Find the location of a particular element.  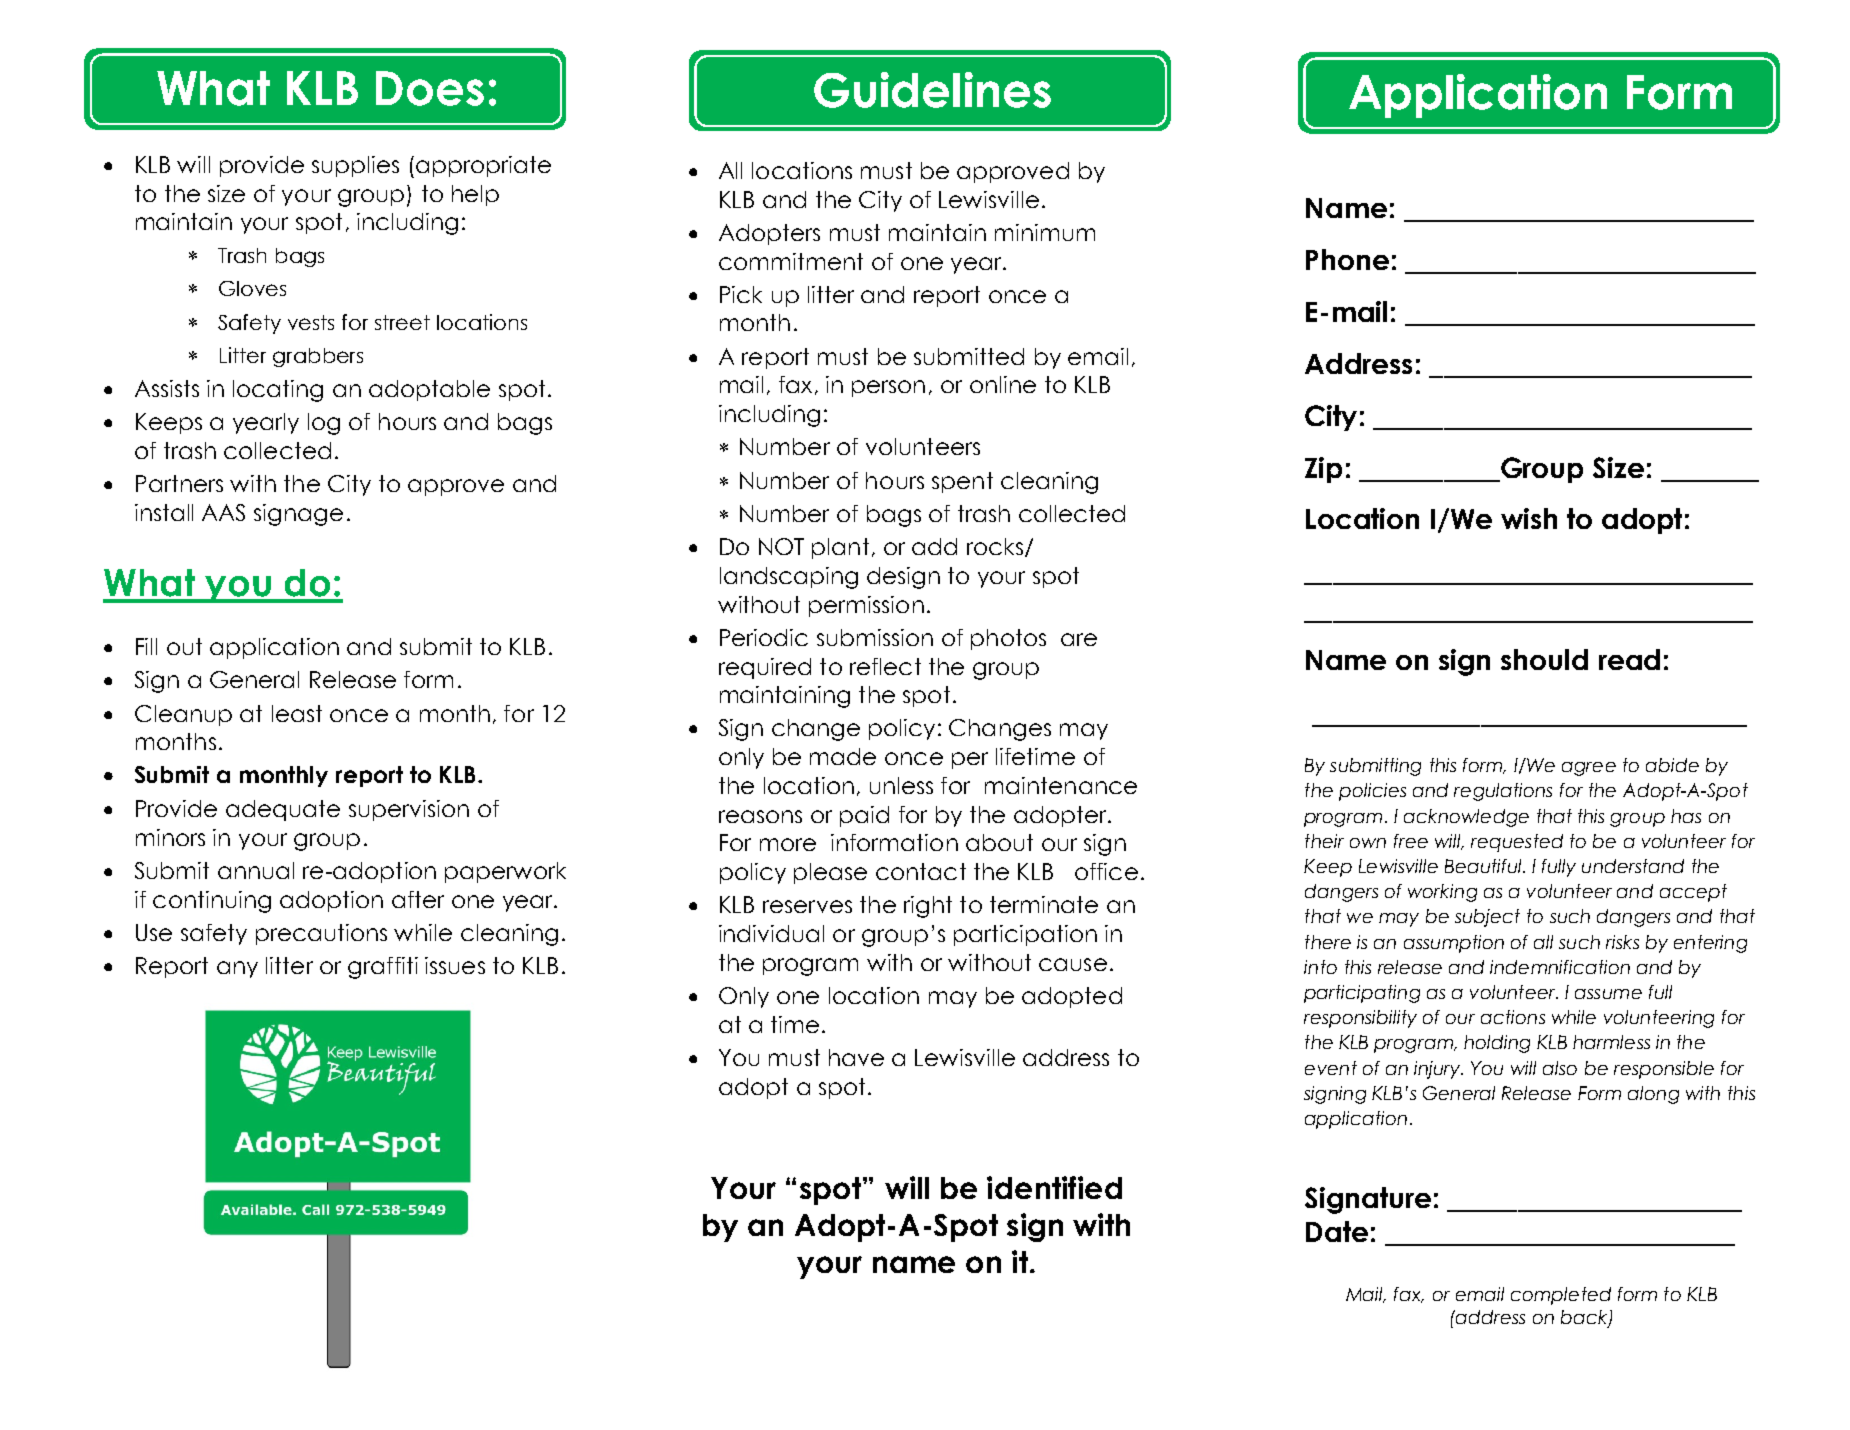

least is located at coordinates (297, 713).
